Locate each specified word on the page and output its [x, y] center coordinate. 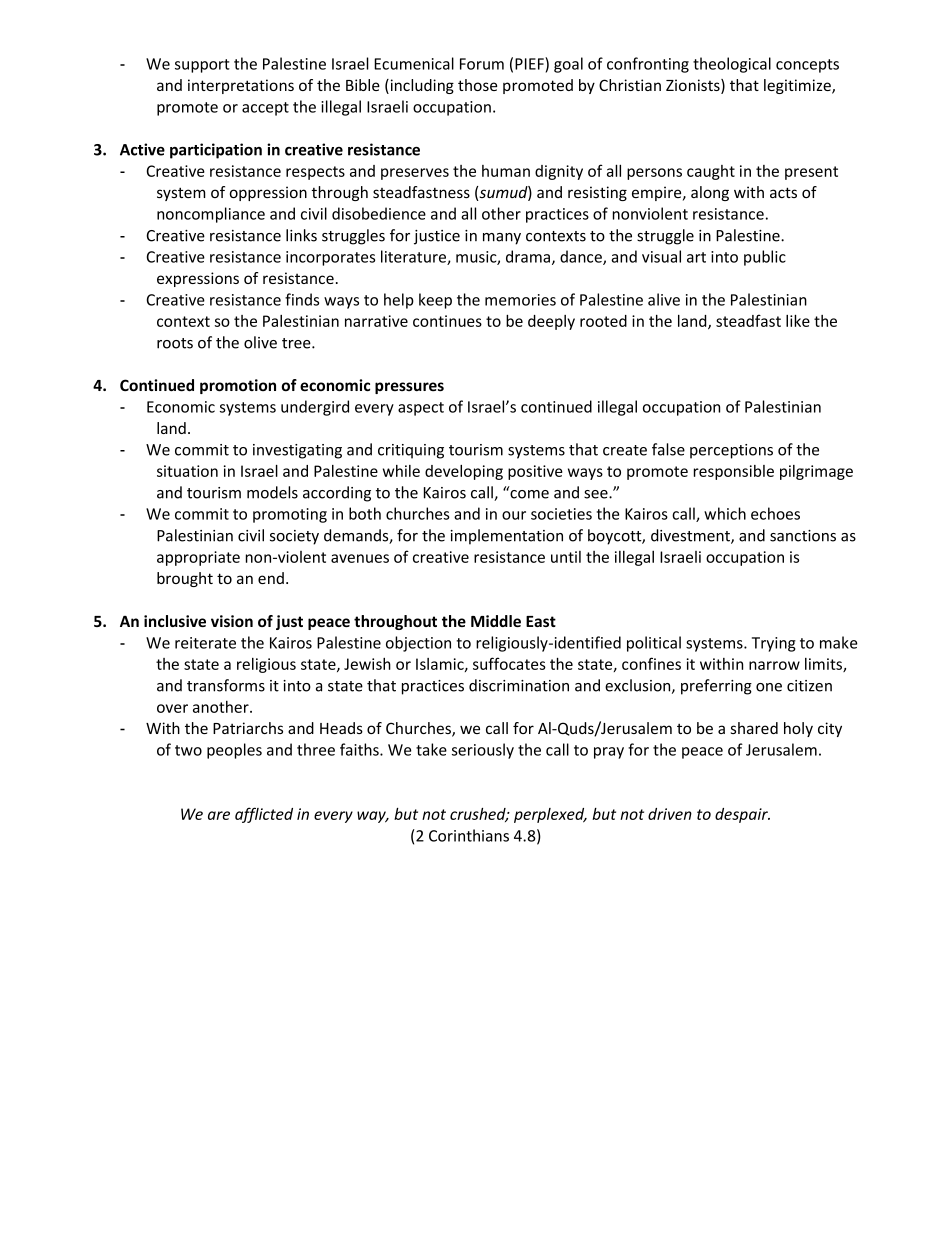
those [477, 85]
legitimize [798, 86]
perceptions [731, 451]
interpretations [241, 86]
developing [464, 472]
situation [187, 471]
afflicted [264, 815]
